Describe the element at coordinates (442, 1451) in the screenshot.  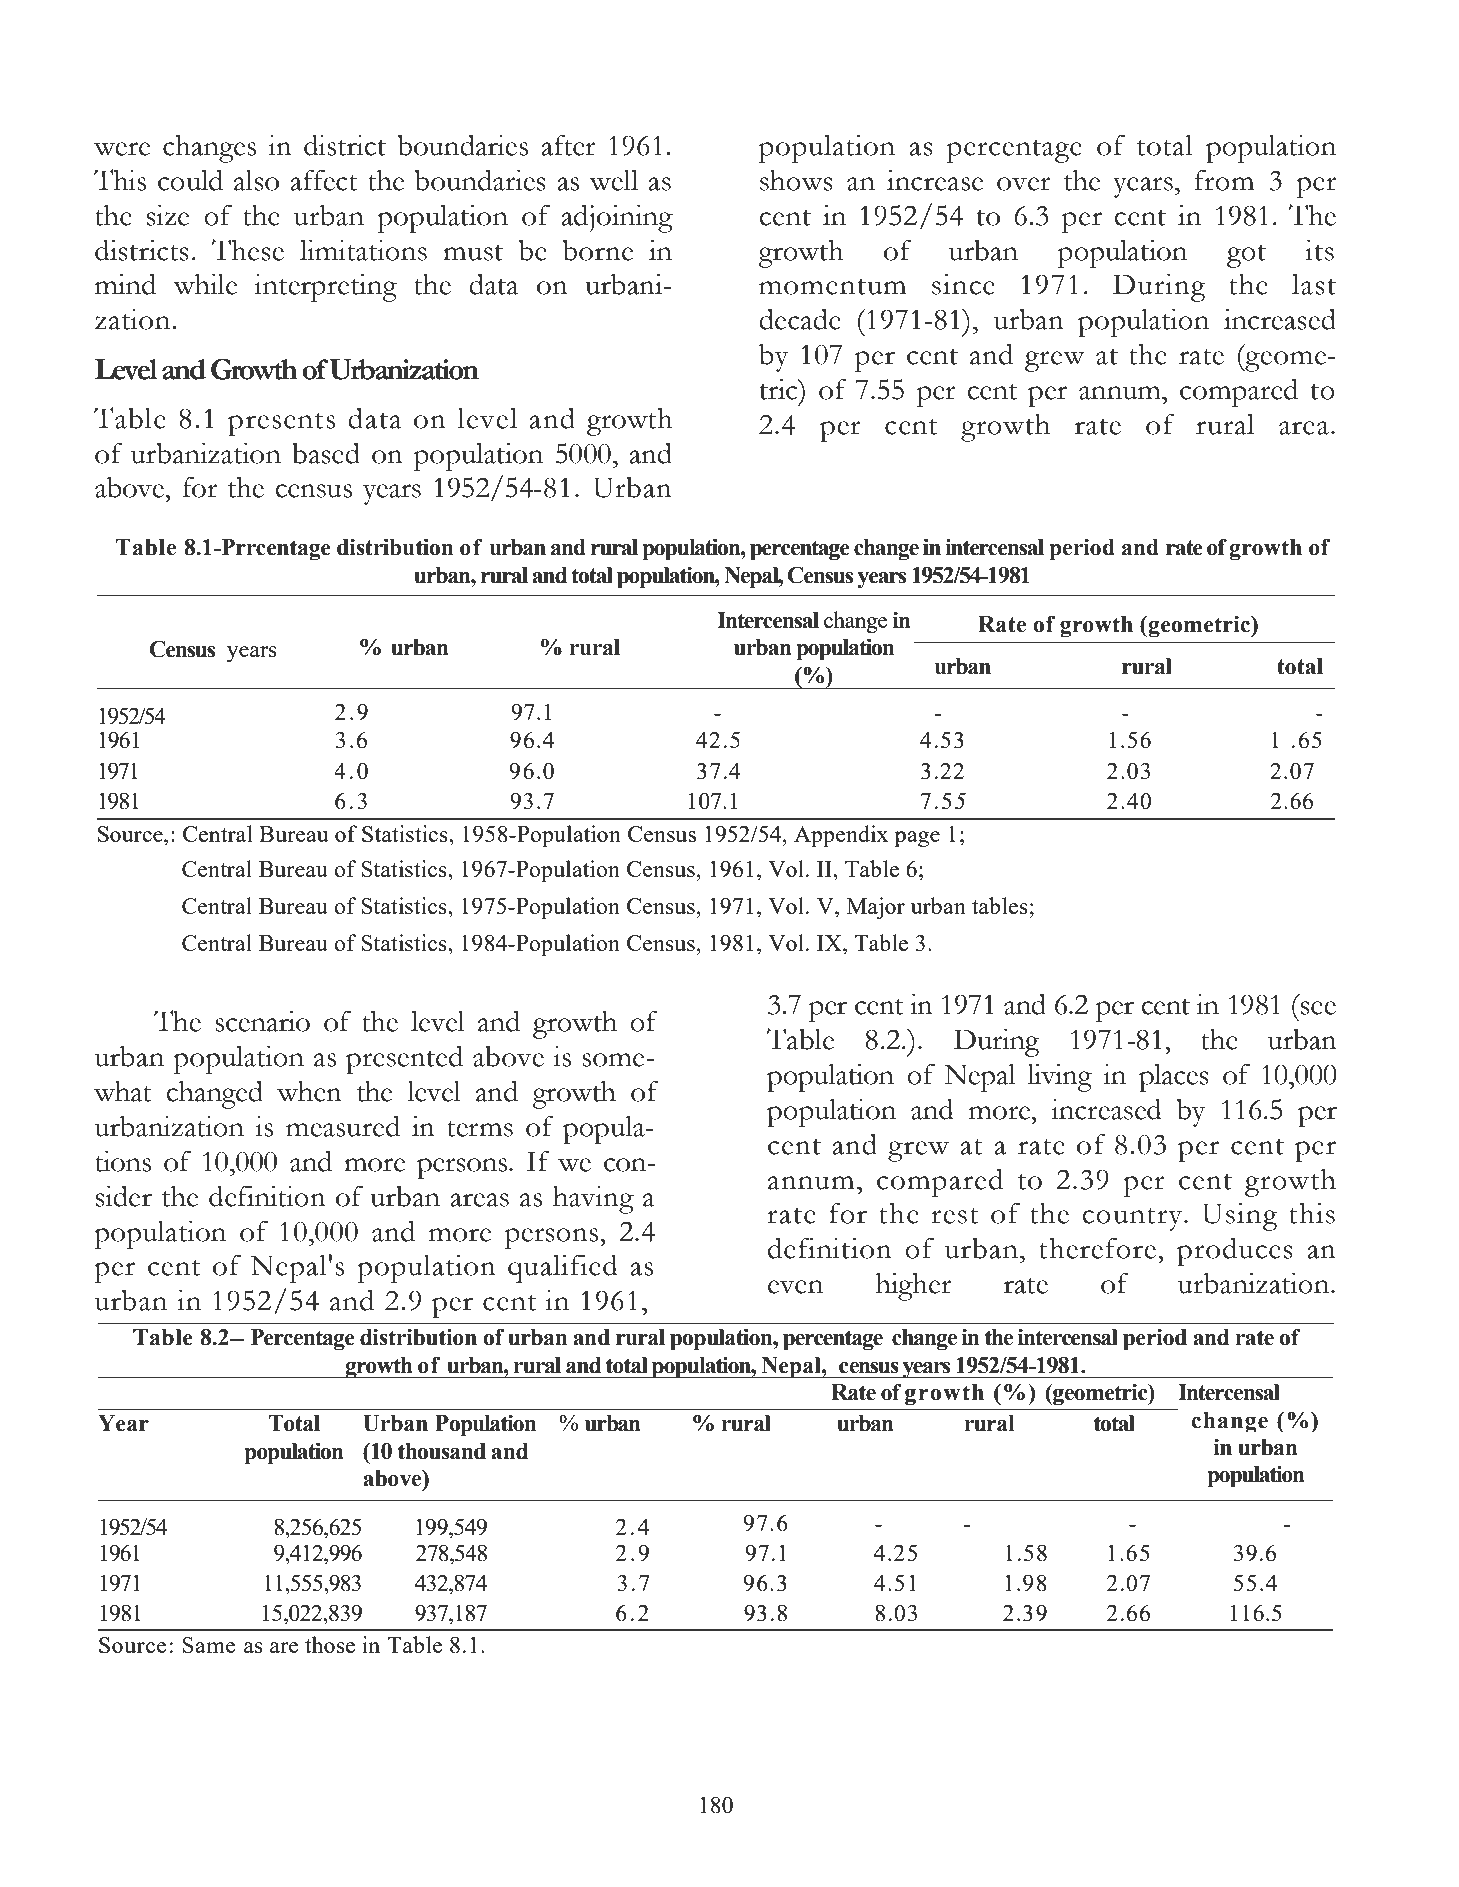
I see `thousand` at that location.
